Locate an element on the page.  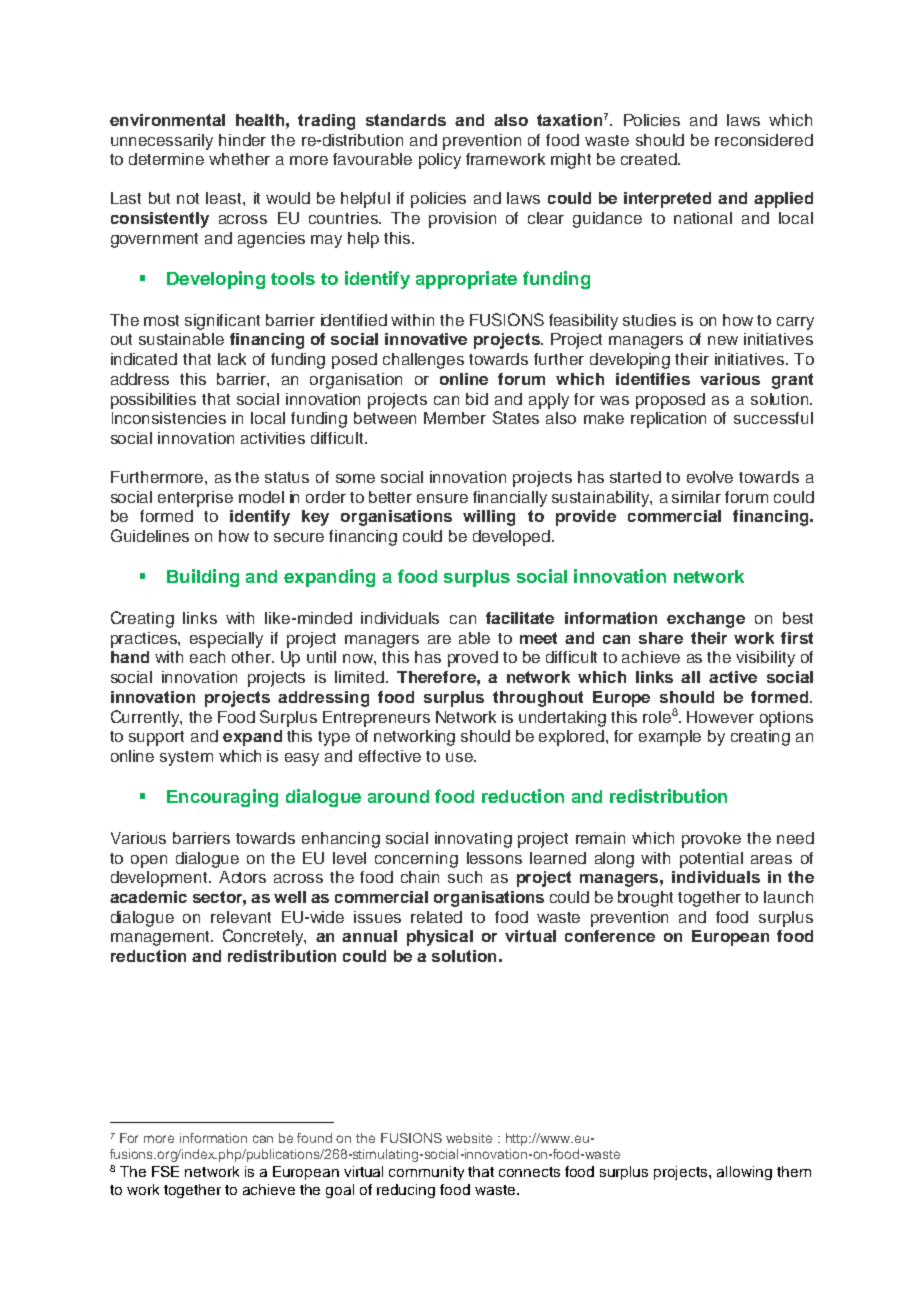
found is located at coordinates (314, 1138).
